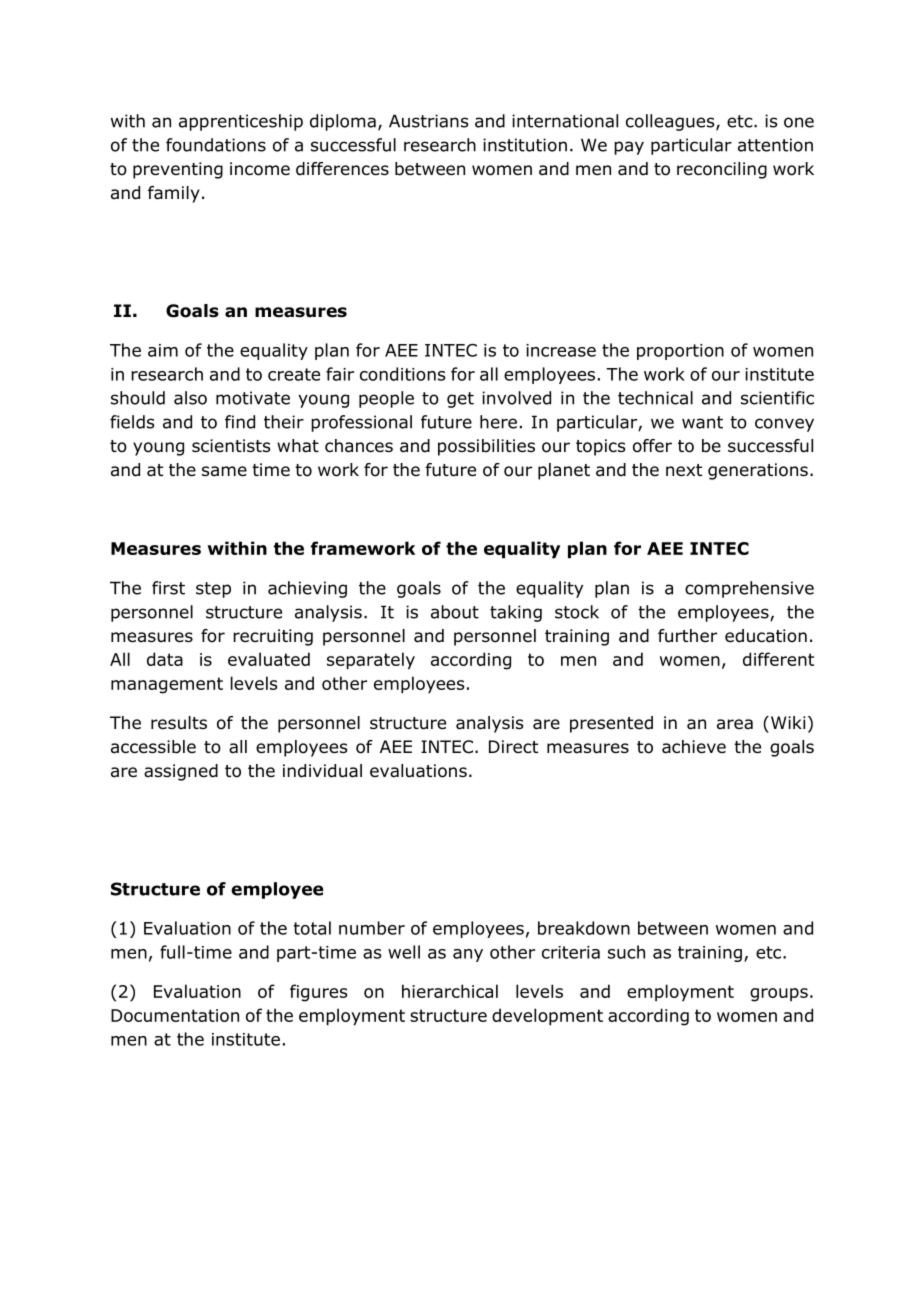  What do you see at coordinates (513, 746) in the image?
I see `Direct` at bounding box center [513, 746].
